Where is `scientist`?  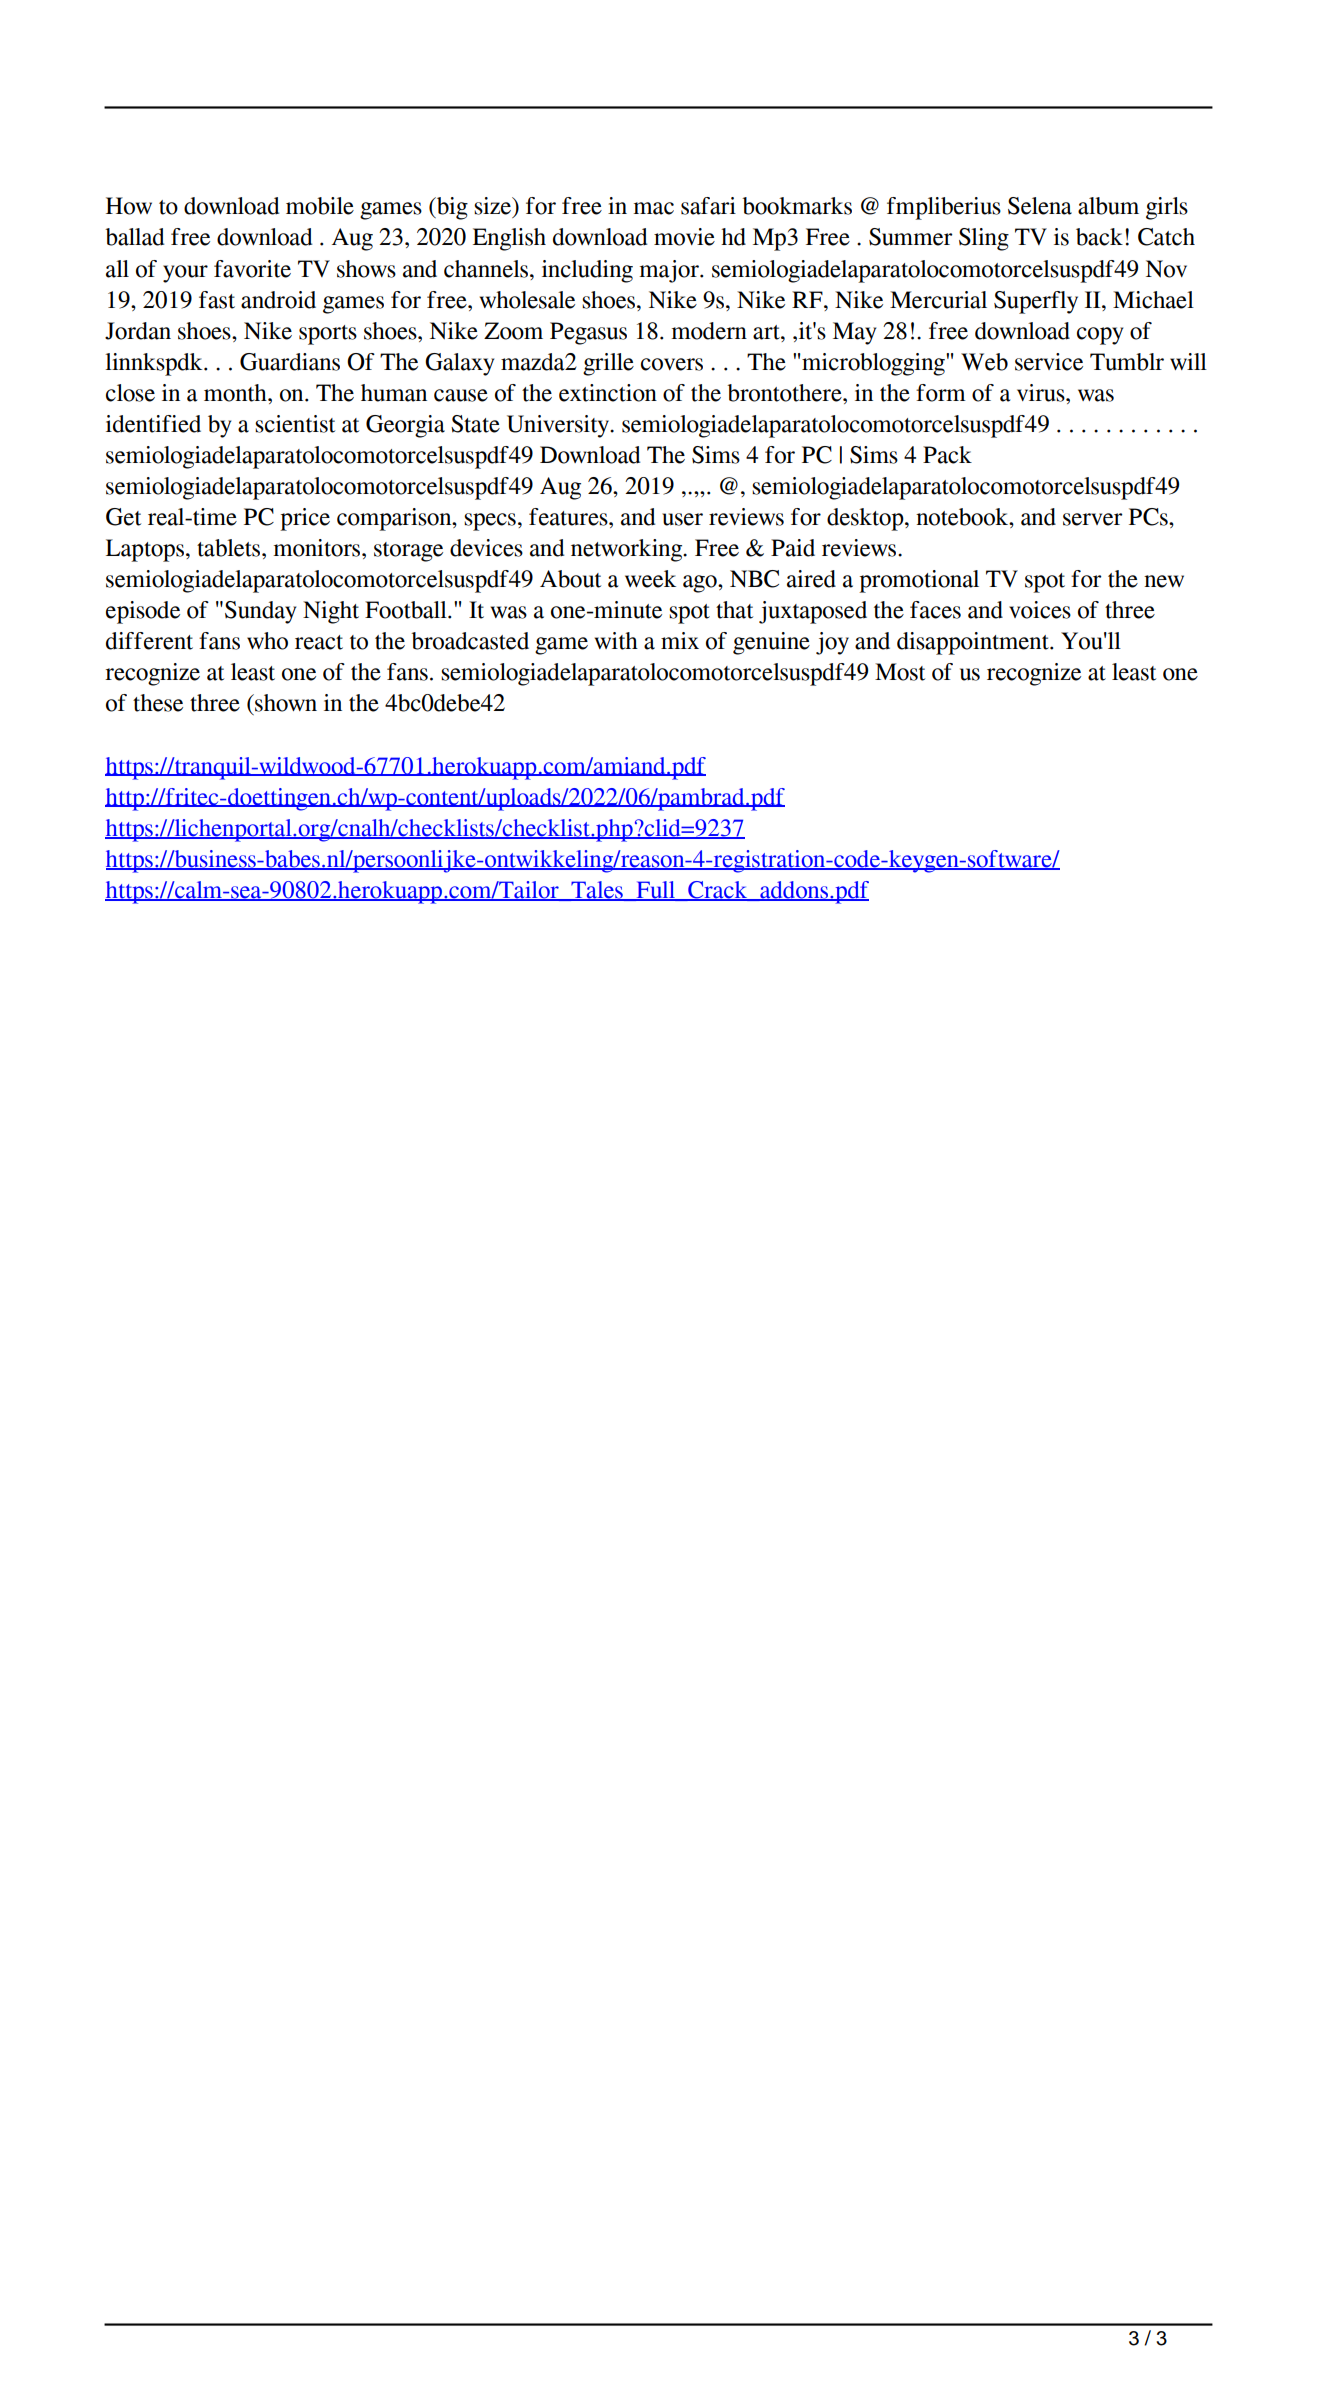 scientist is located at coordinates (295, 424).
